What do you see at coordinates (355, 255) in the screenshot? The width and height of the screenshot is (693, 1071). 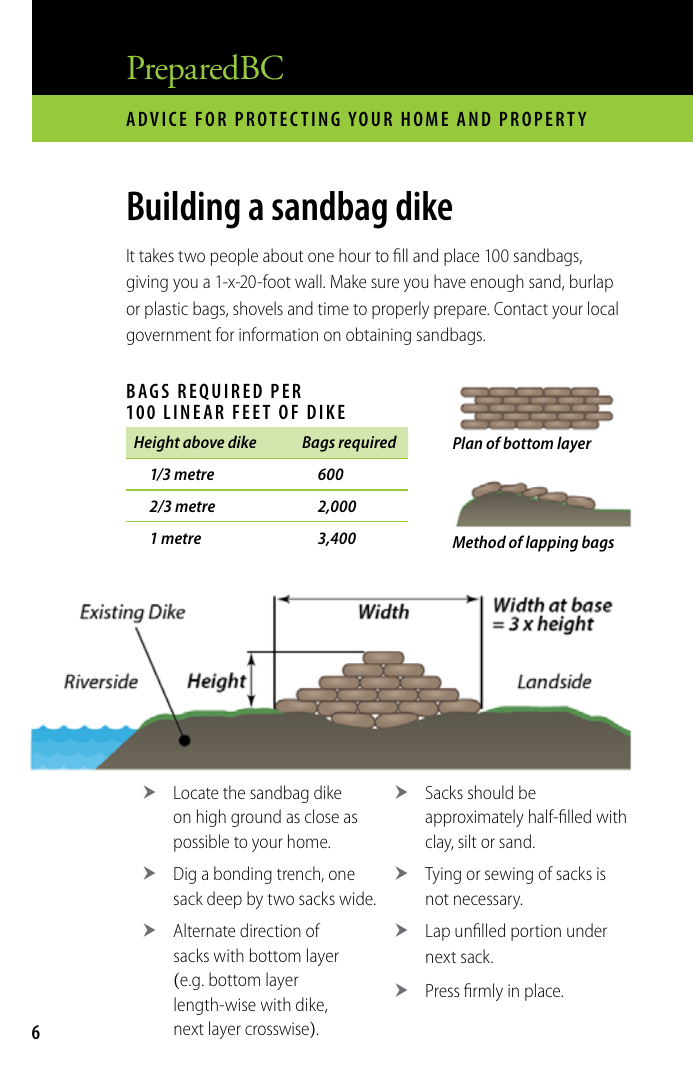 I see `hour` at bounding box center [355, 255].
